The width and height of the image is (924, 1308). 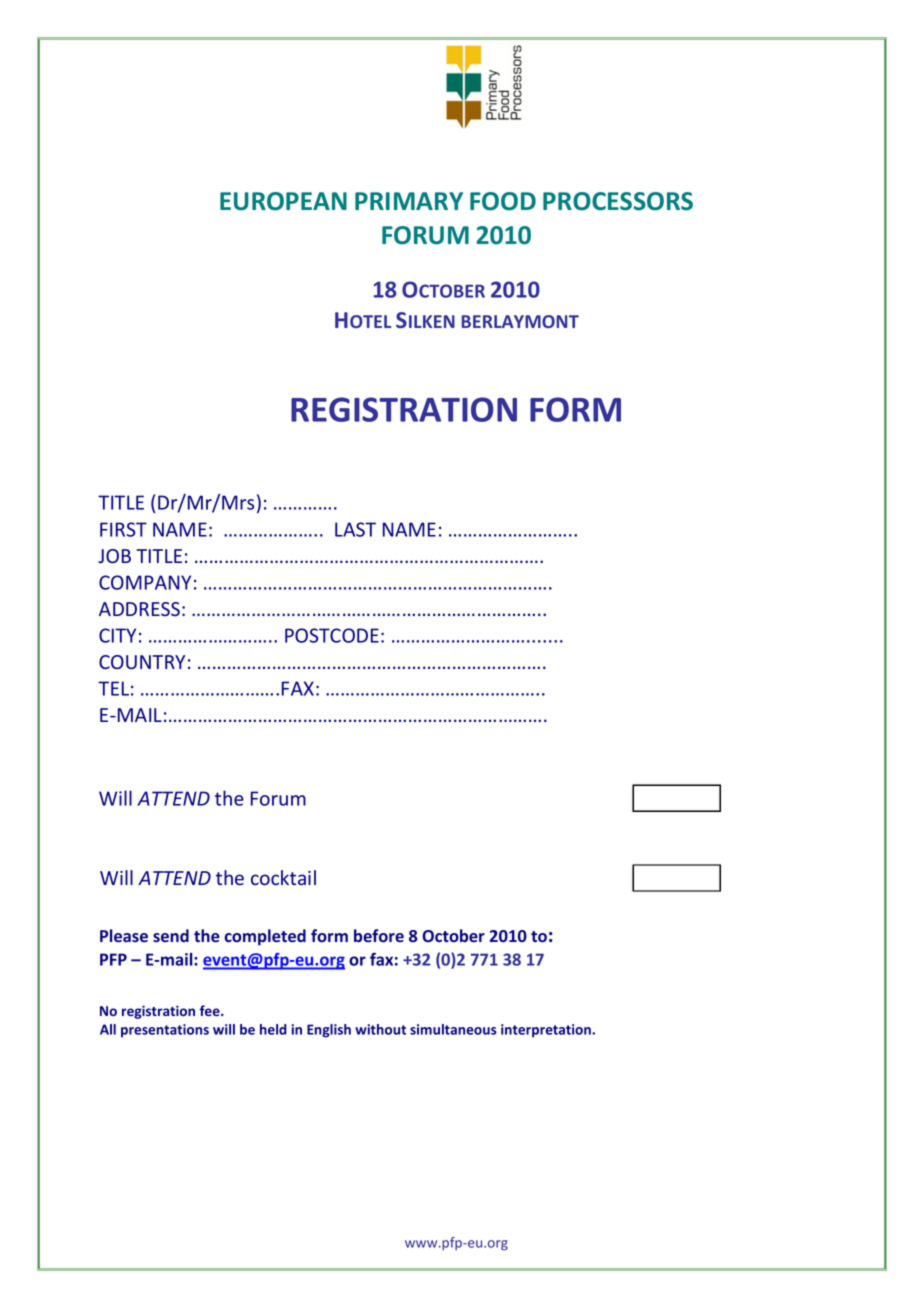 I want to click on PRIMARY, so click(x=409, y=201).
